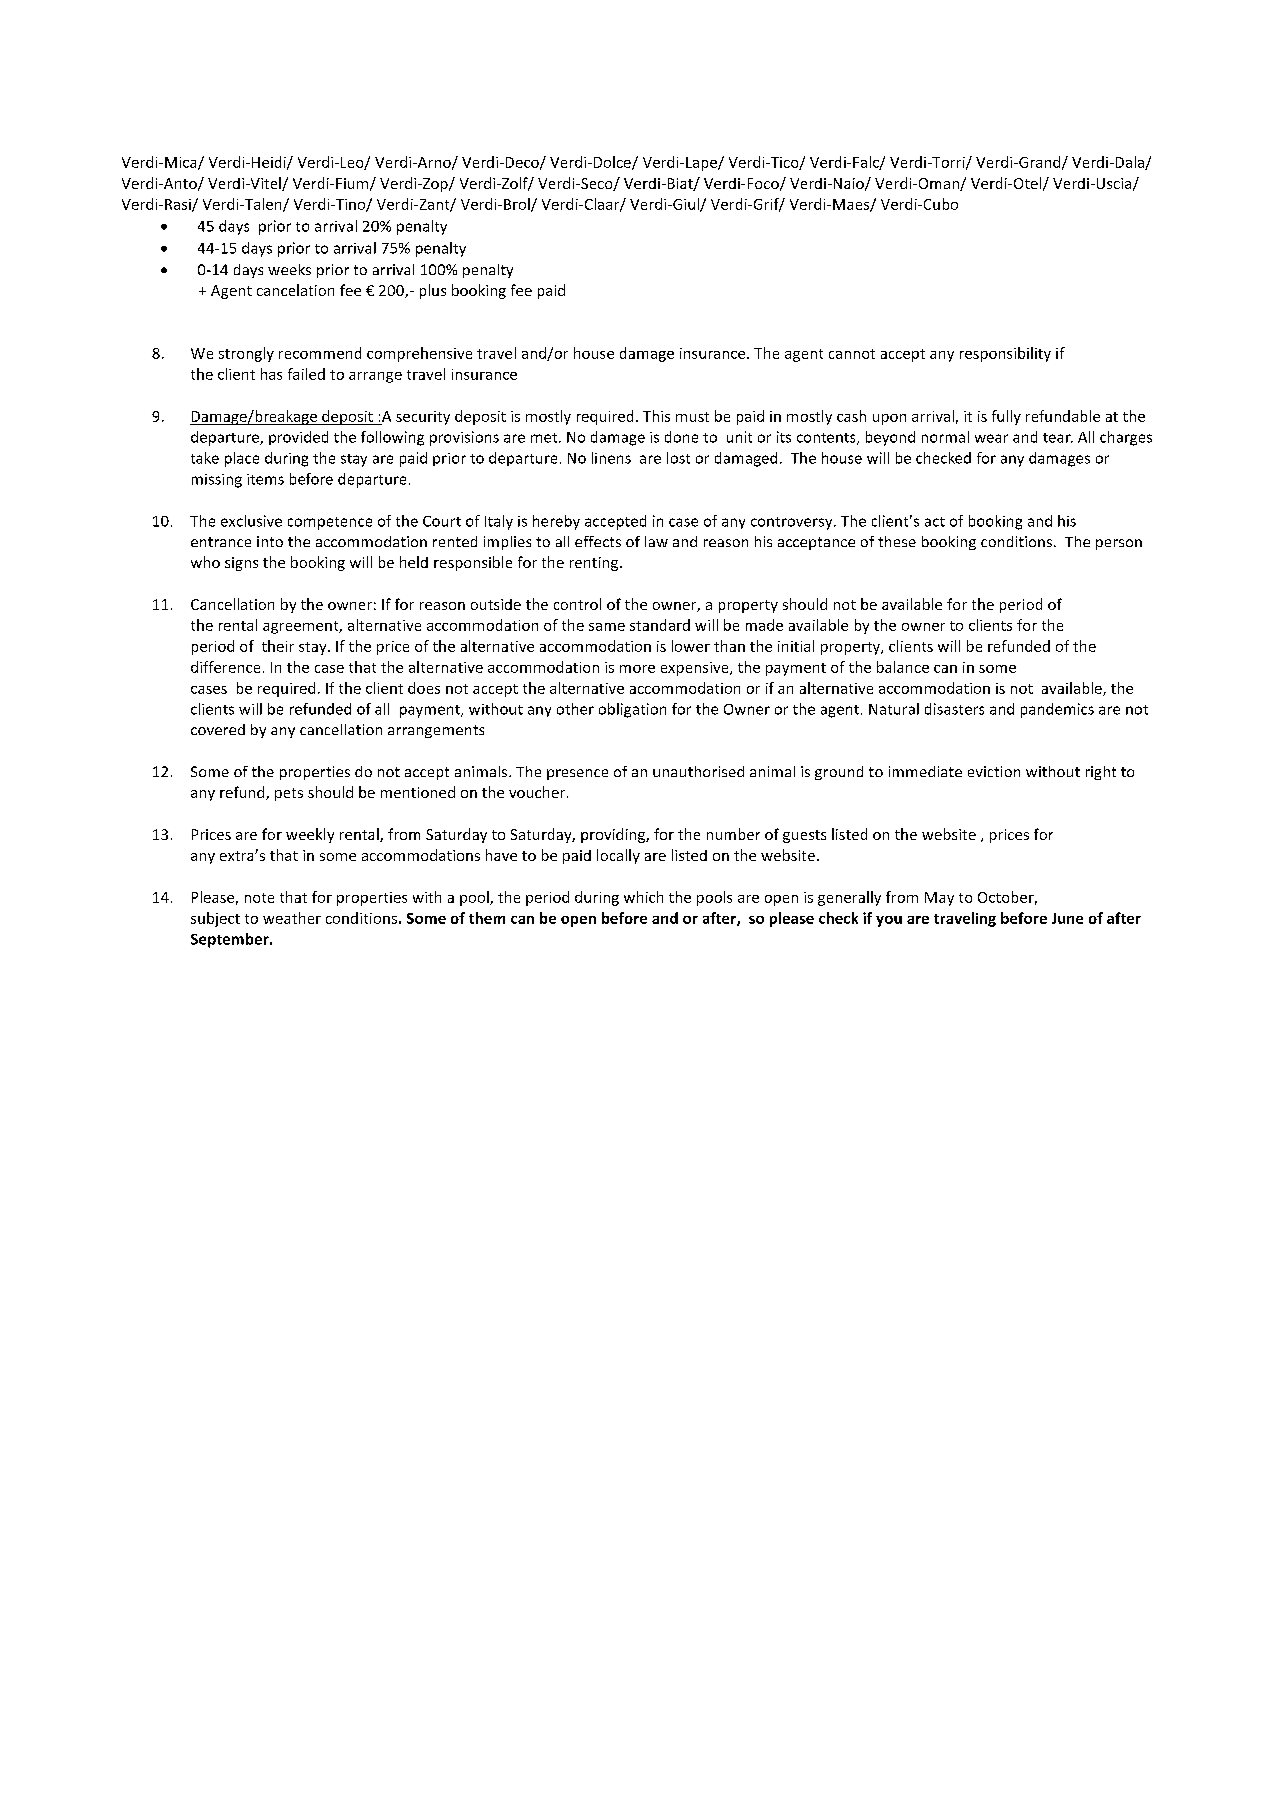 The image size is (1275, 1803). What do you see at coordinates (292, 918) in the screenshot?
I see `weather` at bounding box center [292, 918].
